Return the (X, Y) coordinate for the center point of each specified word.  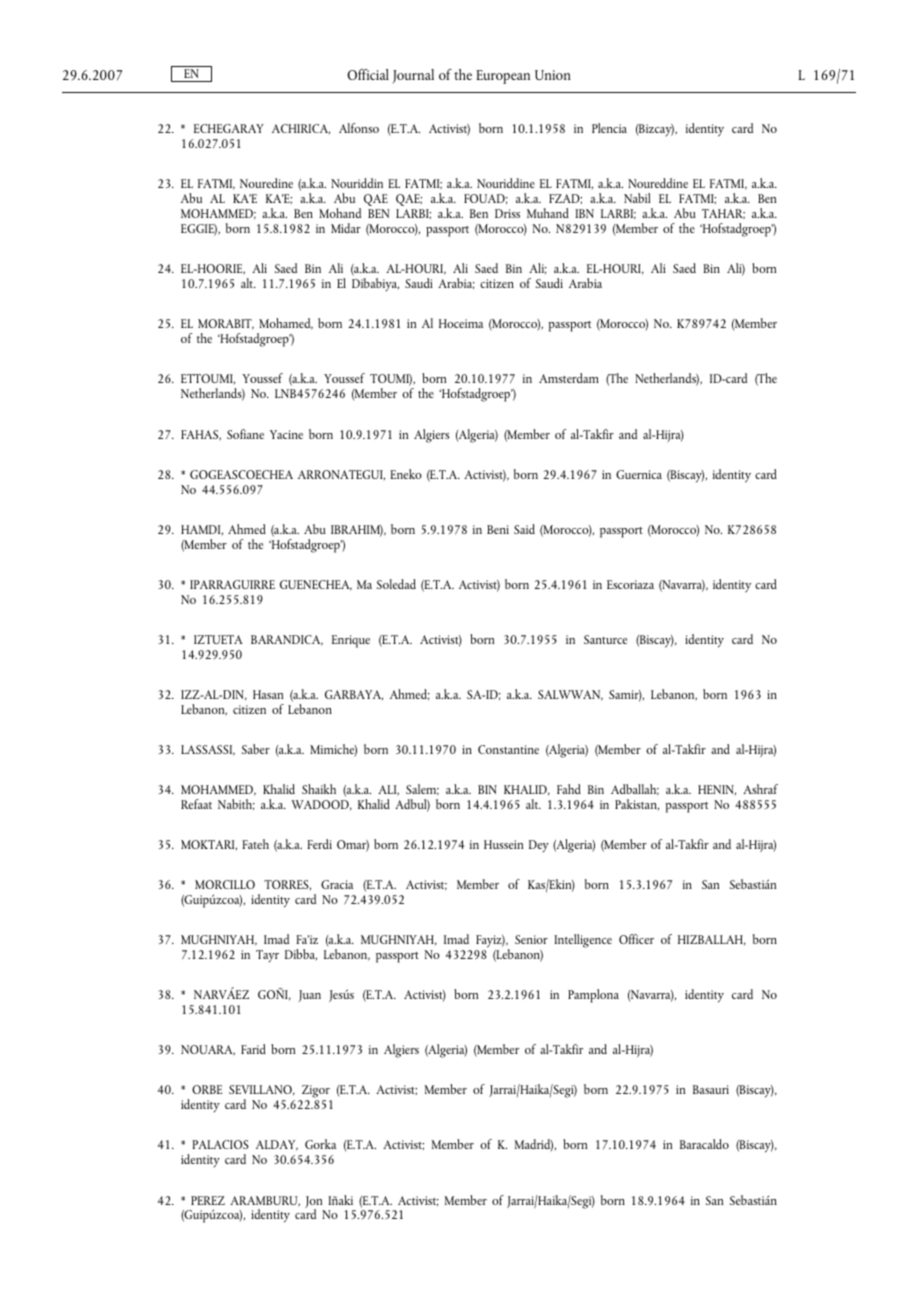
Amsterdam (569, 378)
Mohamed (286, 324)
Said (524, 529)
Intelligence (583, 941)
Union (553, 75)
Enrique (351, 641)
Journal (413, 76)
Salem (422, 789)
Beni (498, 529)
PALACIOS (220, 1144)
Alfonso (359, 128)
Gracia (337, 884)
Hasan (268, 694)
